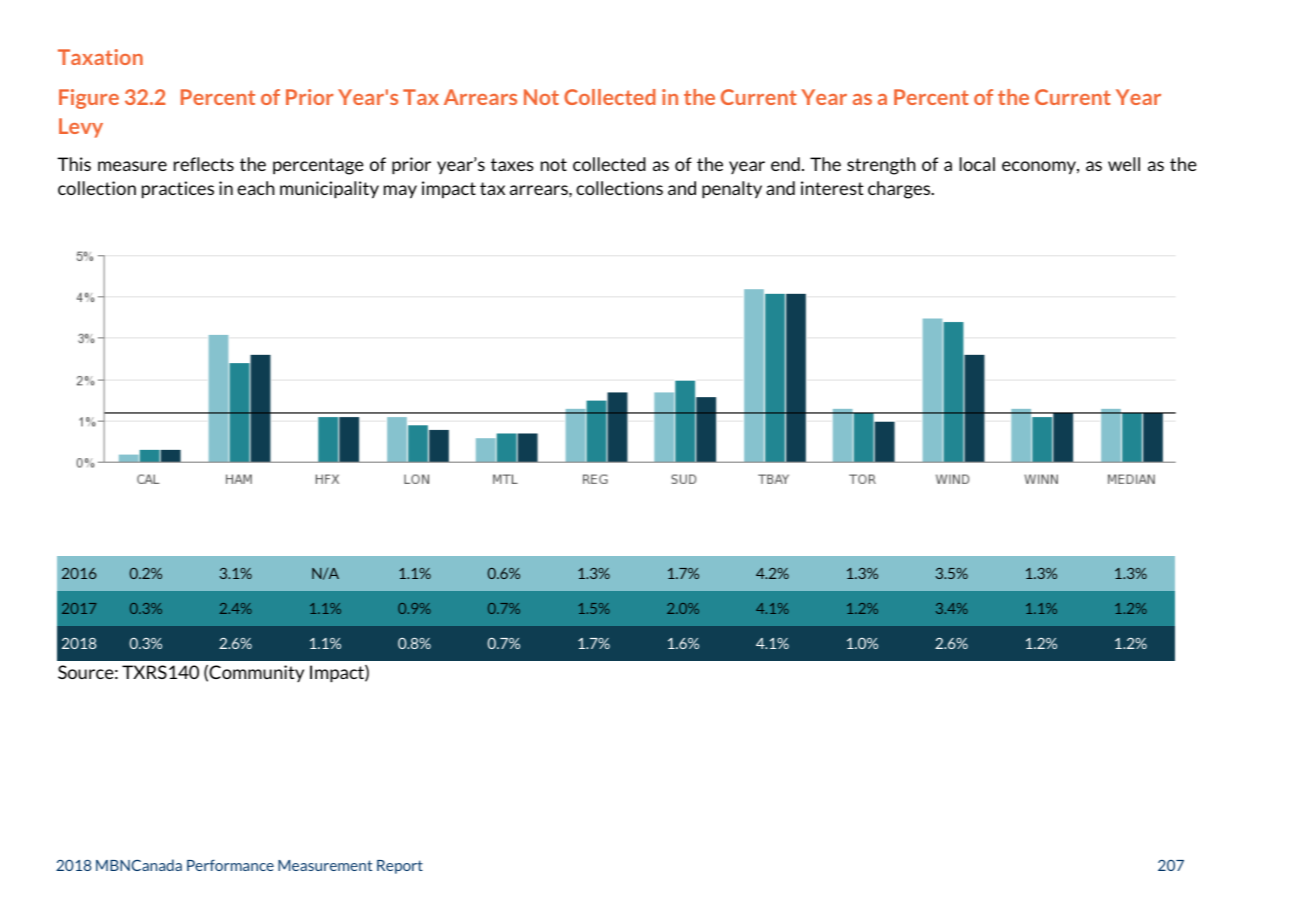  I want to click on practices, so click(178, 190).
